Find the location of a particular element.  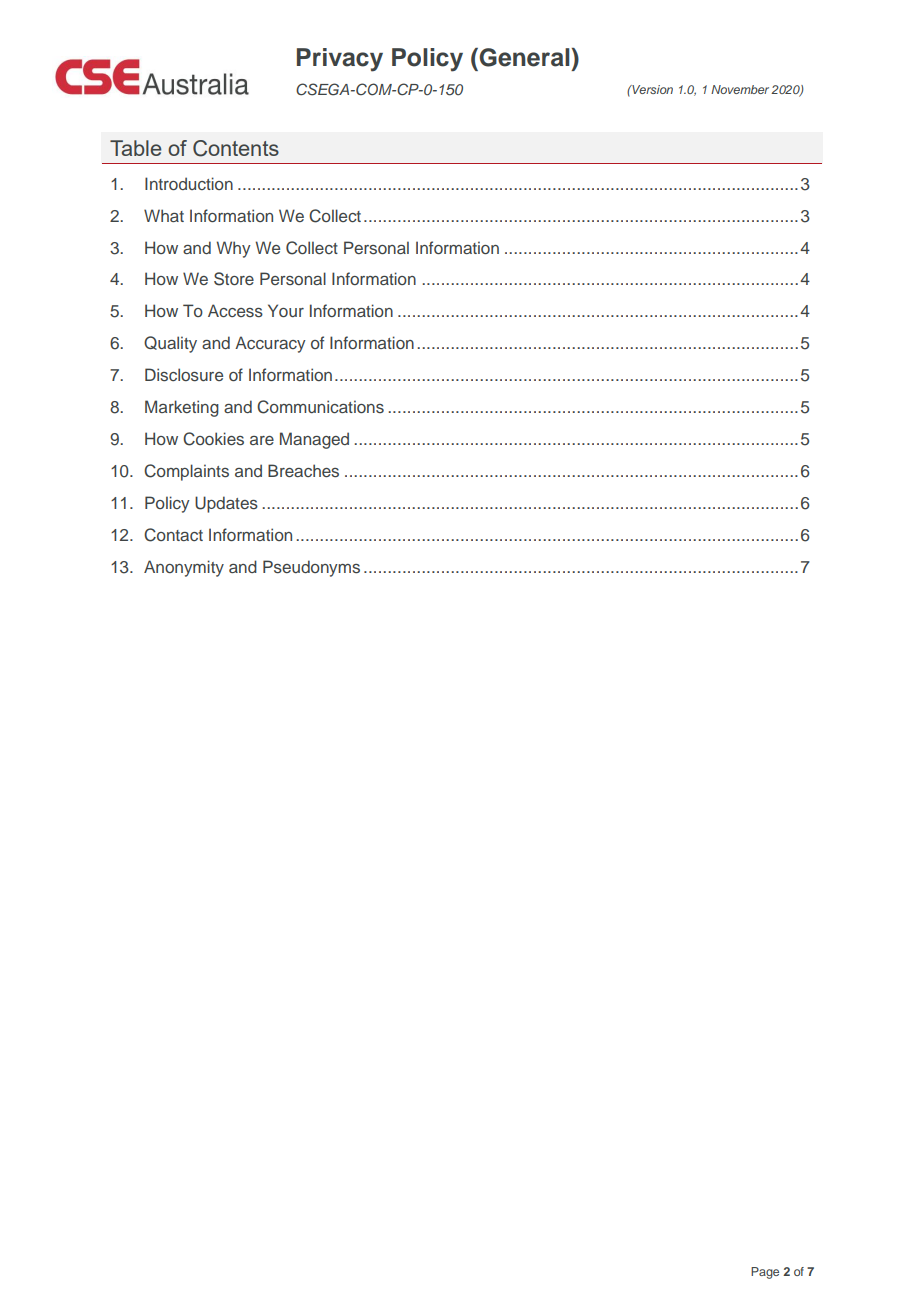

Breaches is located at coordinates (303, 471).
